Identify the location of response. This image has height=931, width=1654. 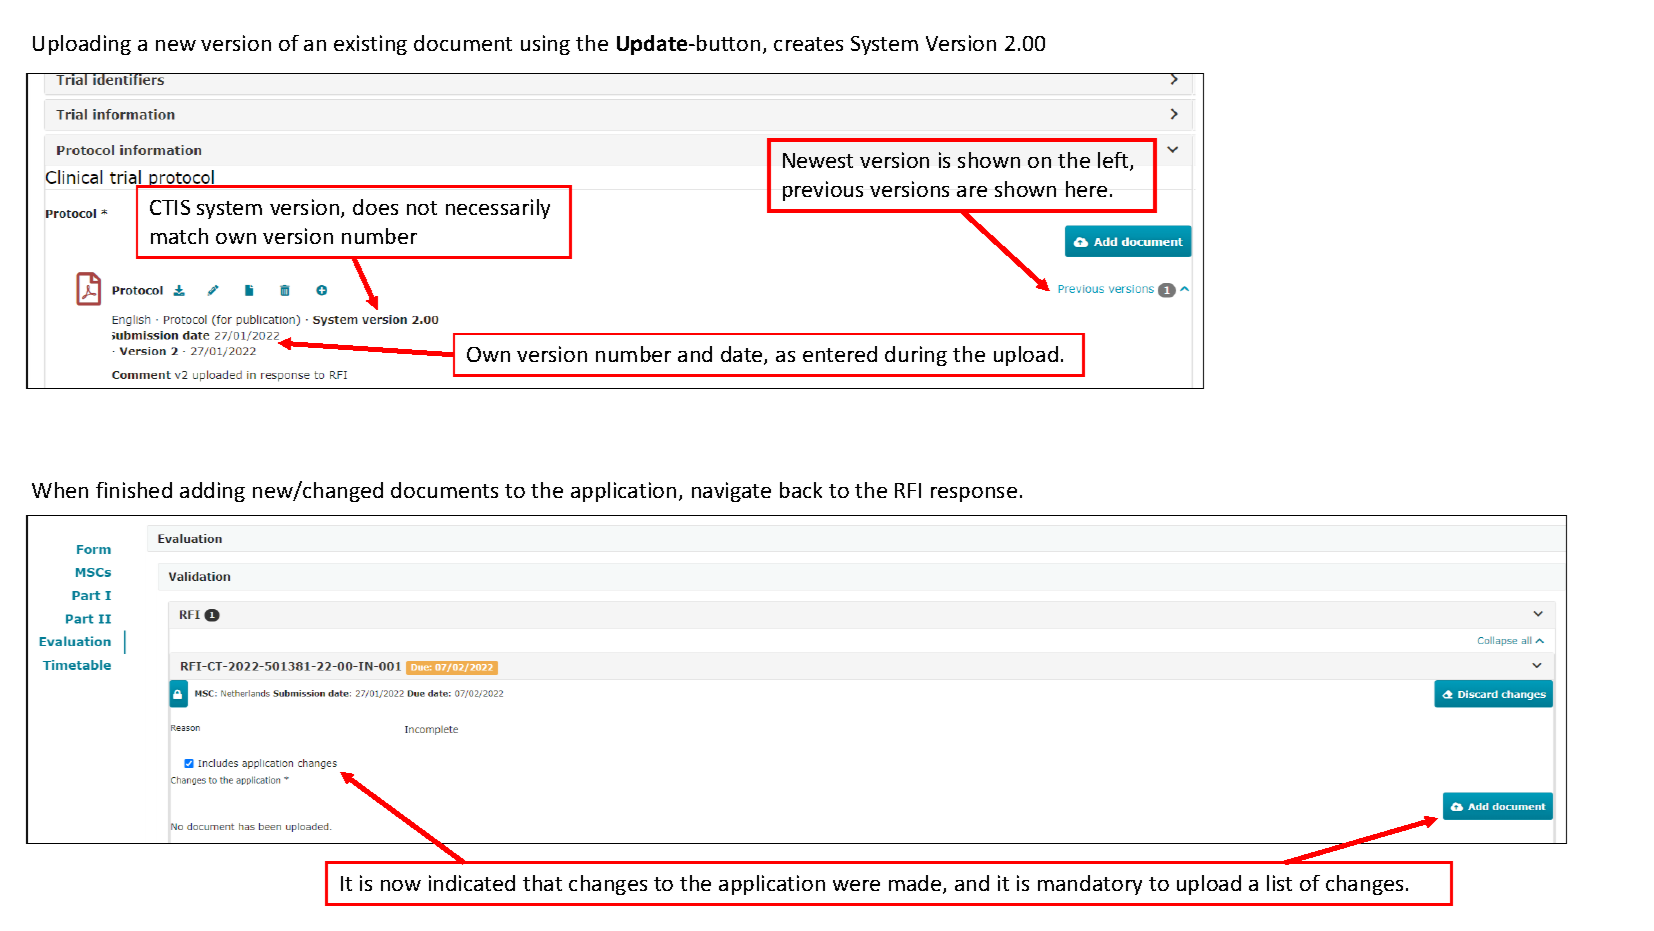
(974, 494).
